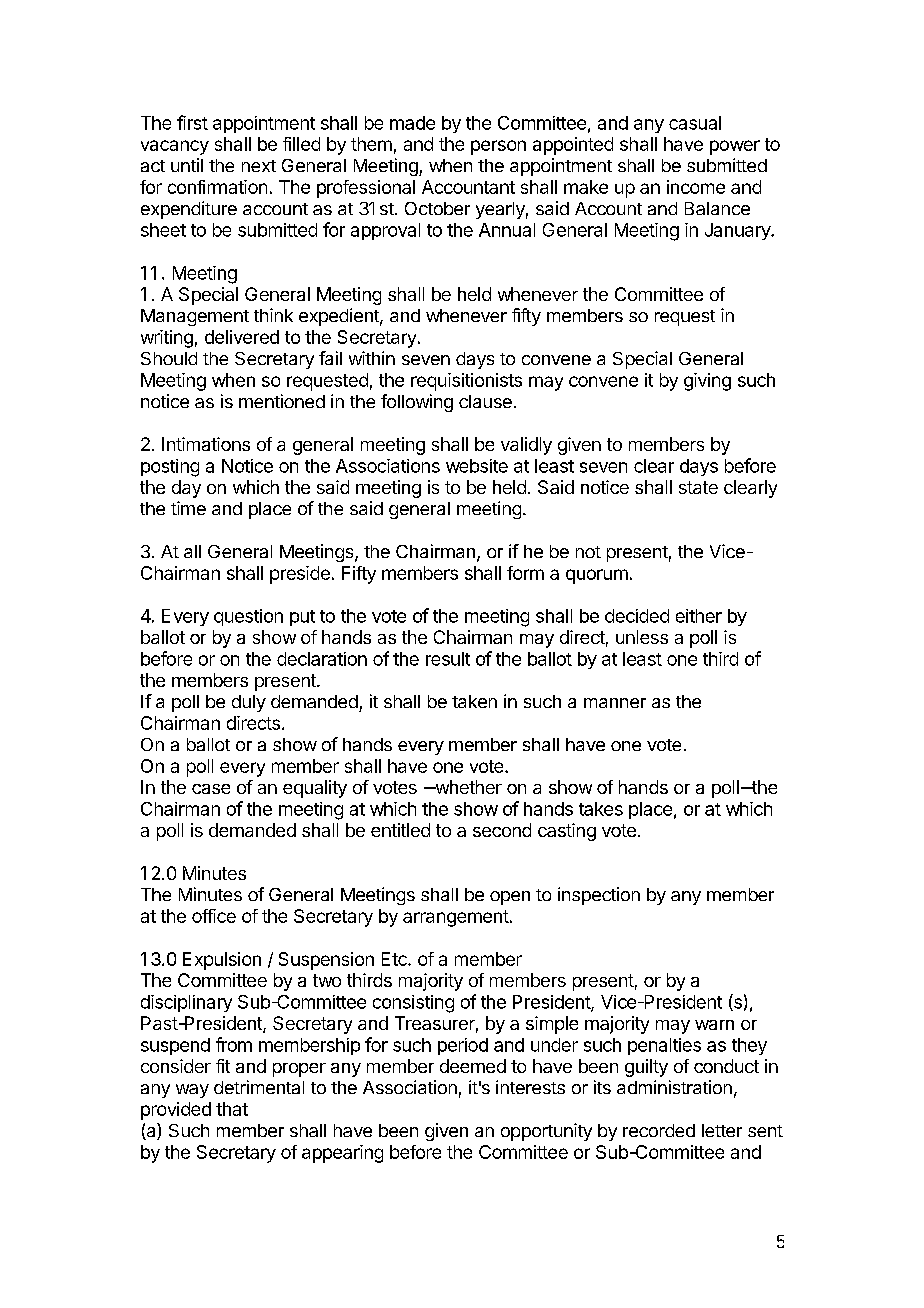  What do you see at coordinates (695, 123) in the screenshot?
I see `casual` at bounding box center [695, 123].
